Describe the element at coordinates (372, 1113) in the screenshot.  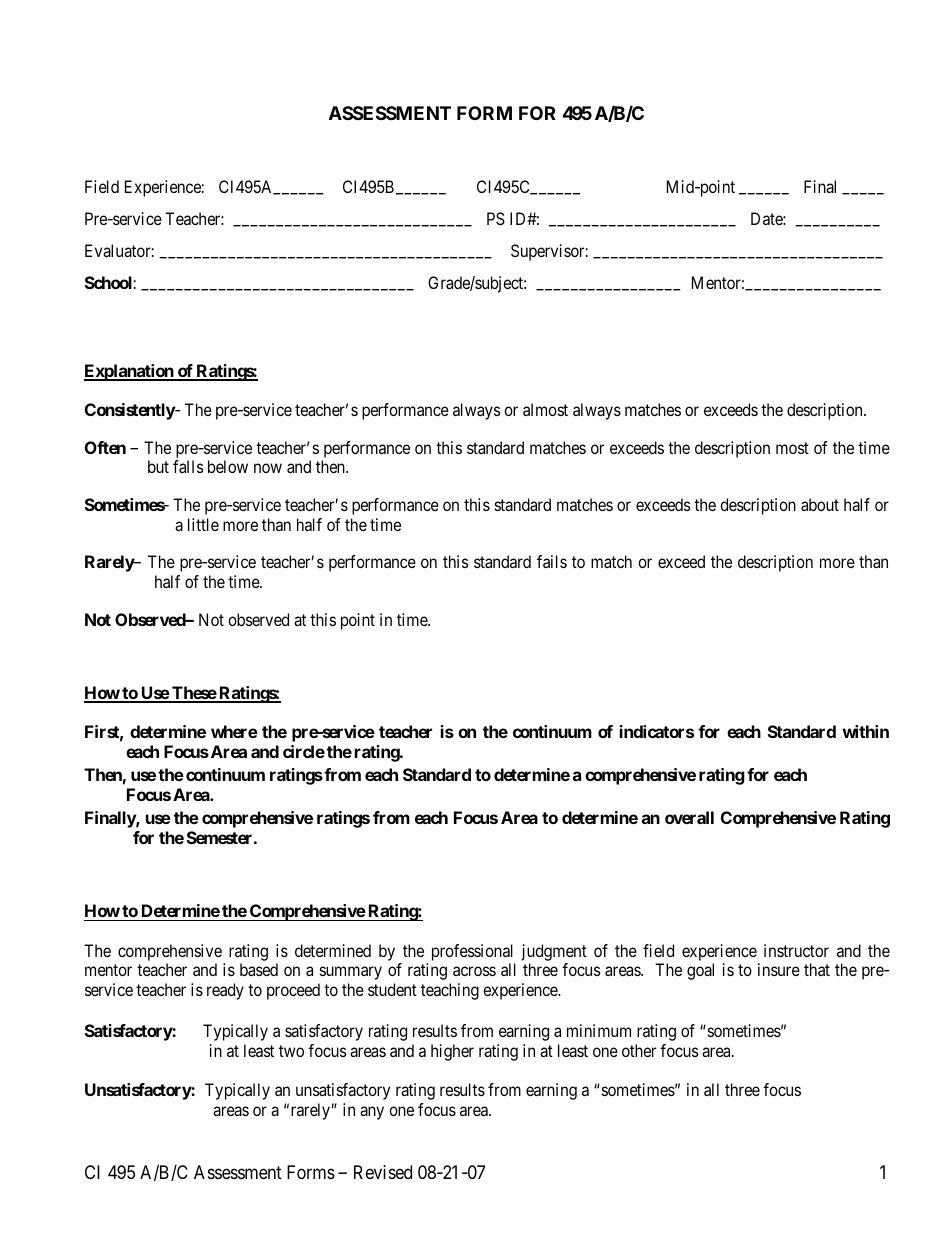
I see `any` at that location.
